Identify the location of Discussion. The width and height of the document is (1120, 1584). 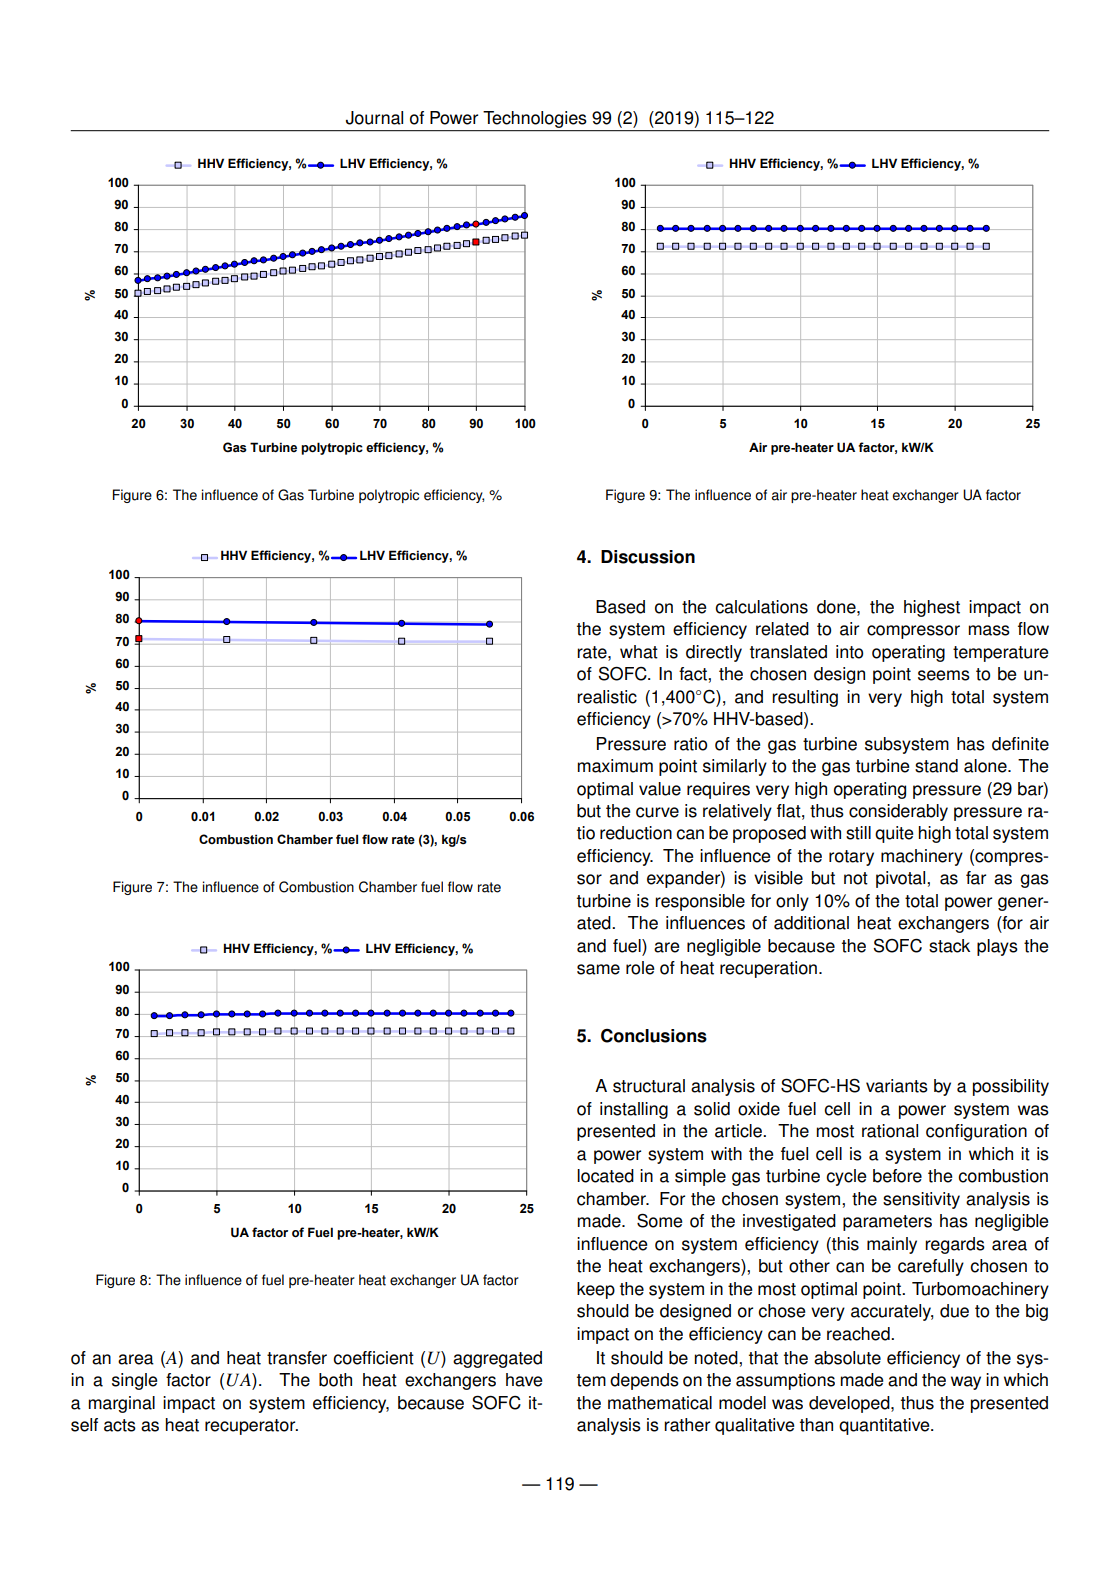
(648, 557).
